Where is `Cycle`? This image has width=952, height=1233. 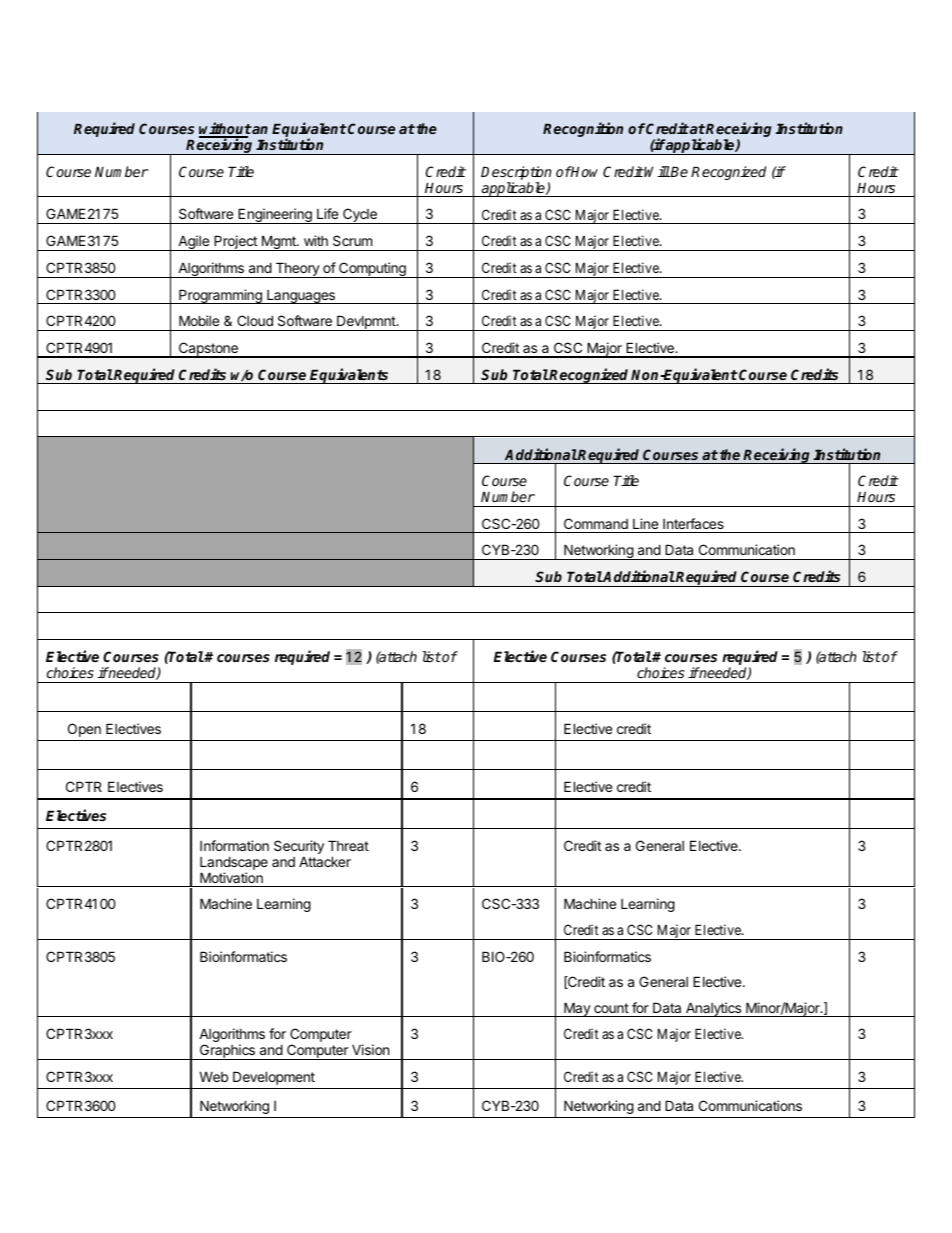
Cycle is located at coordinates (360, 216).
